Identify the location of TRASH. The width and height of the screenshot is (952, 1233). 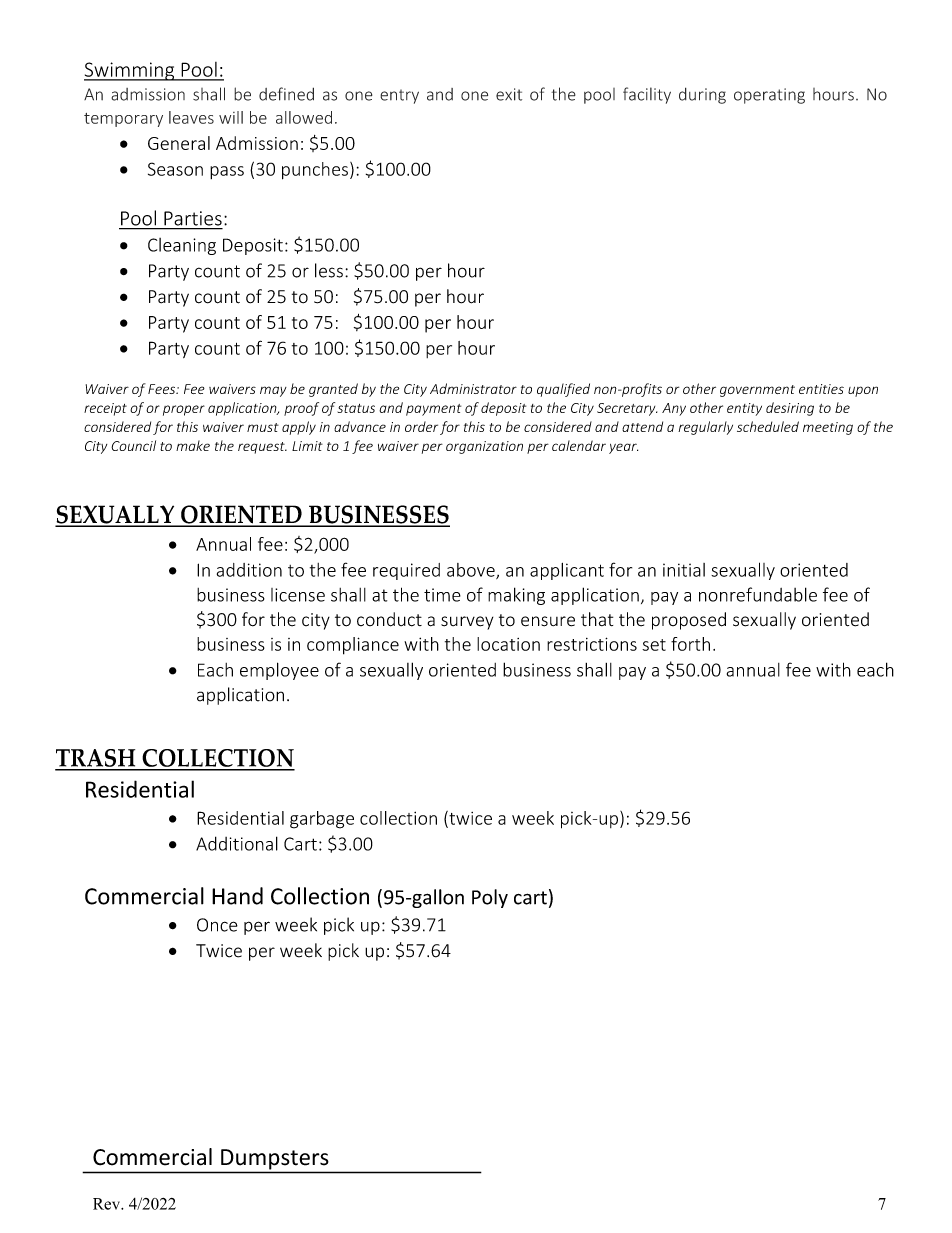
(96, 759).
